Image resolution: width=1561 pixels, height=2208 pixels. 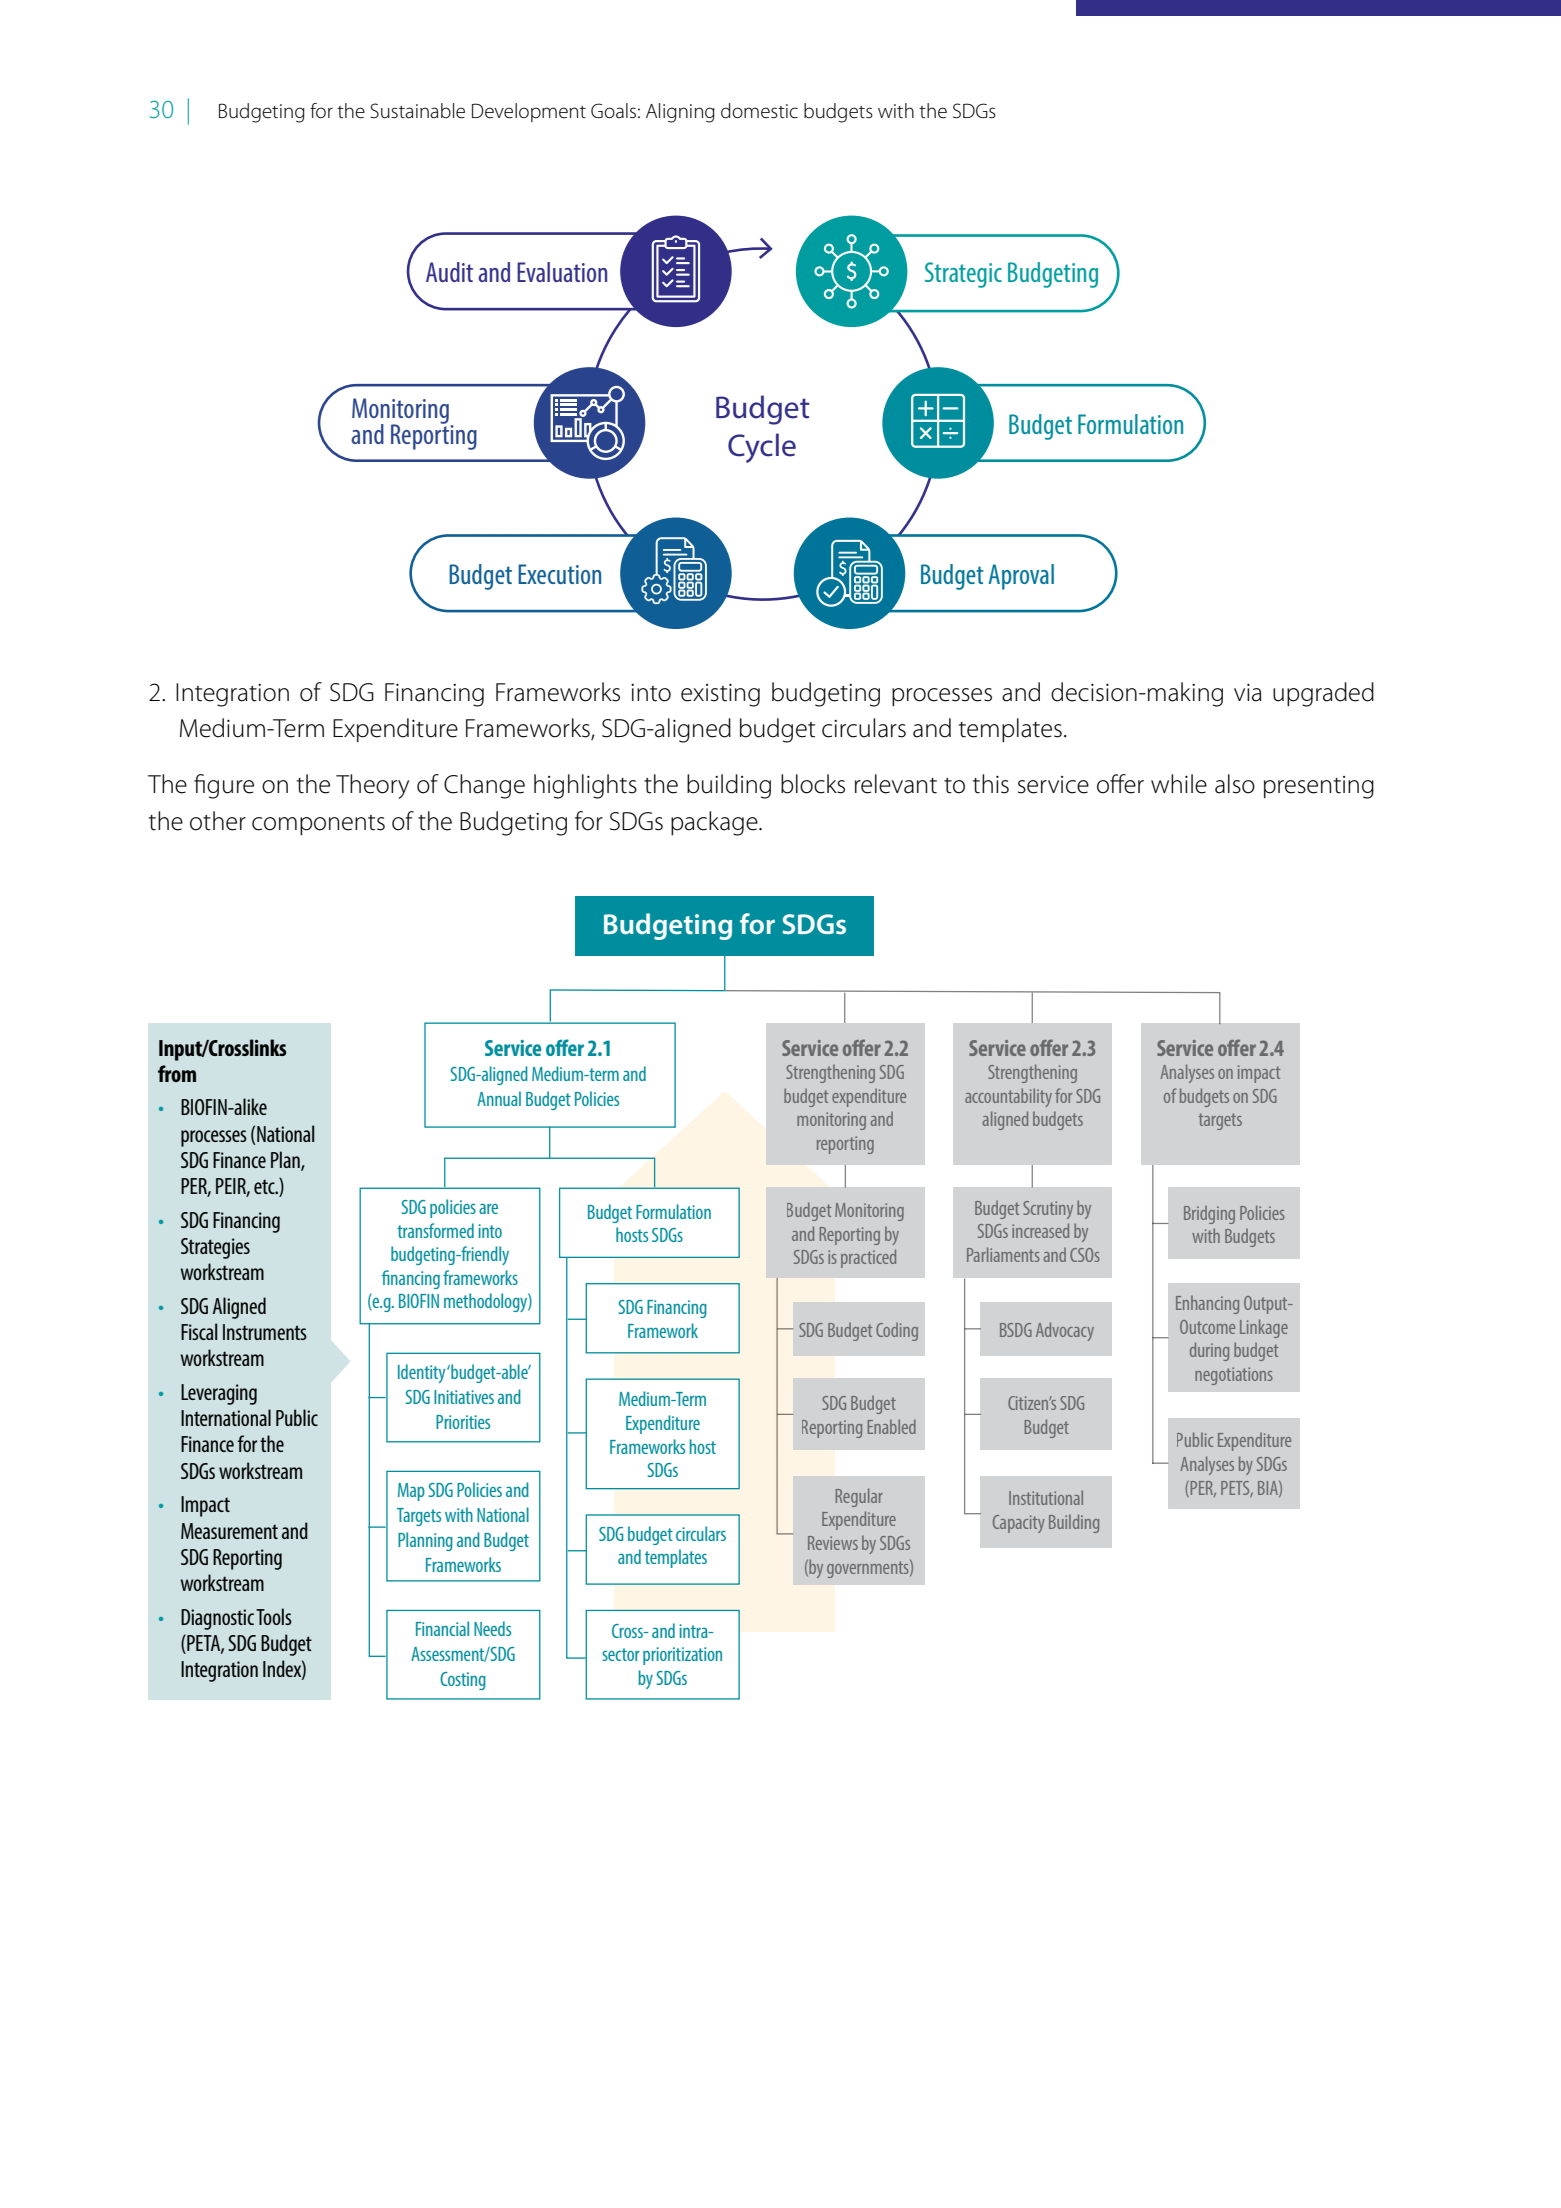 I want to click on components, so click(x=318, y=825).
